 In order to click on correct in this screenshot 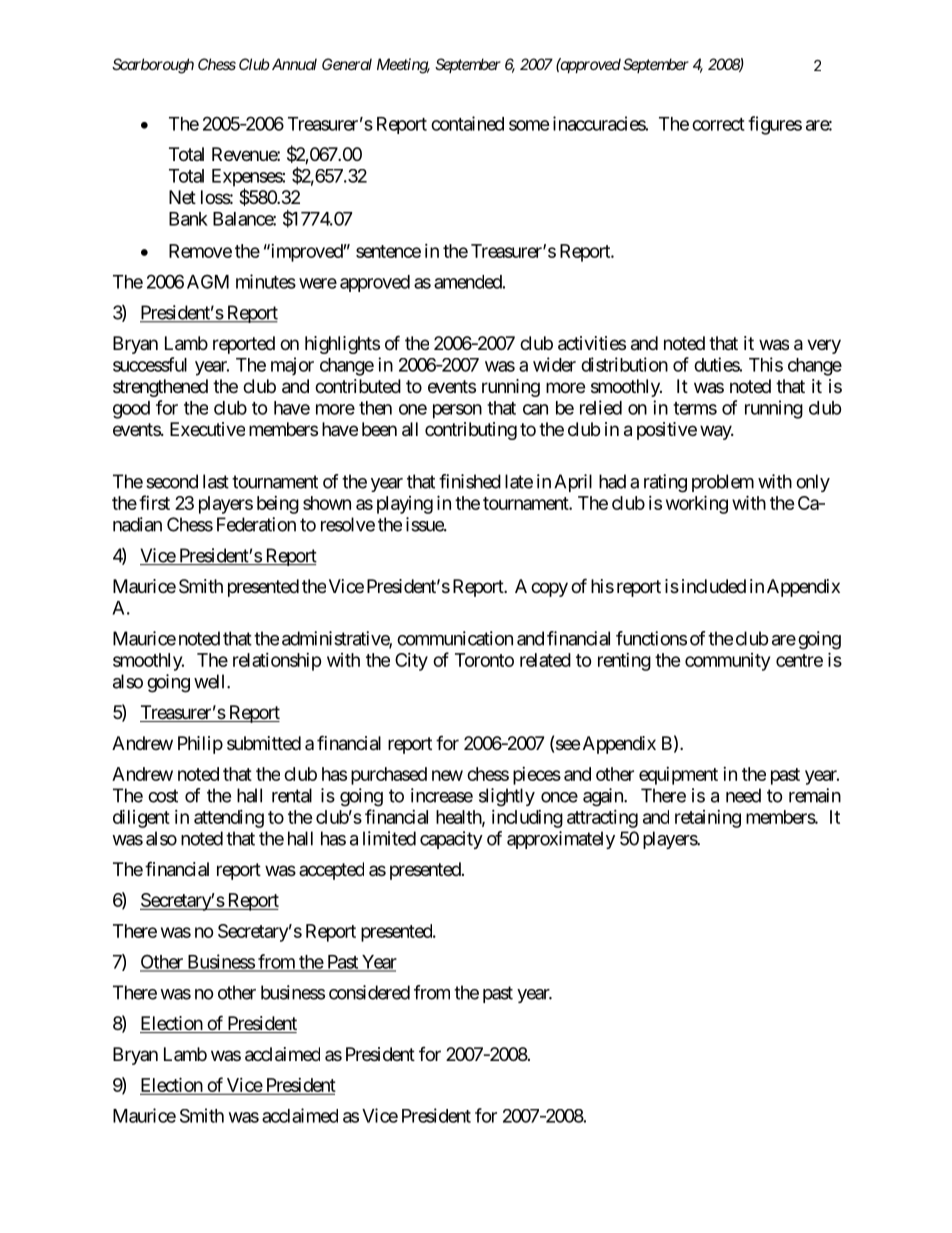, I will do `click(718, 124)`.
